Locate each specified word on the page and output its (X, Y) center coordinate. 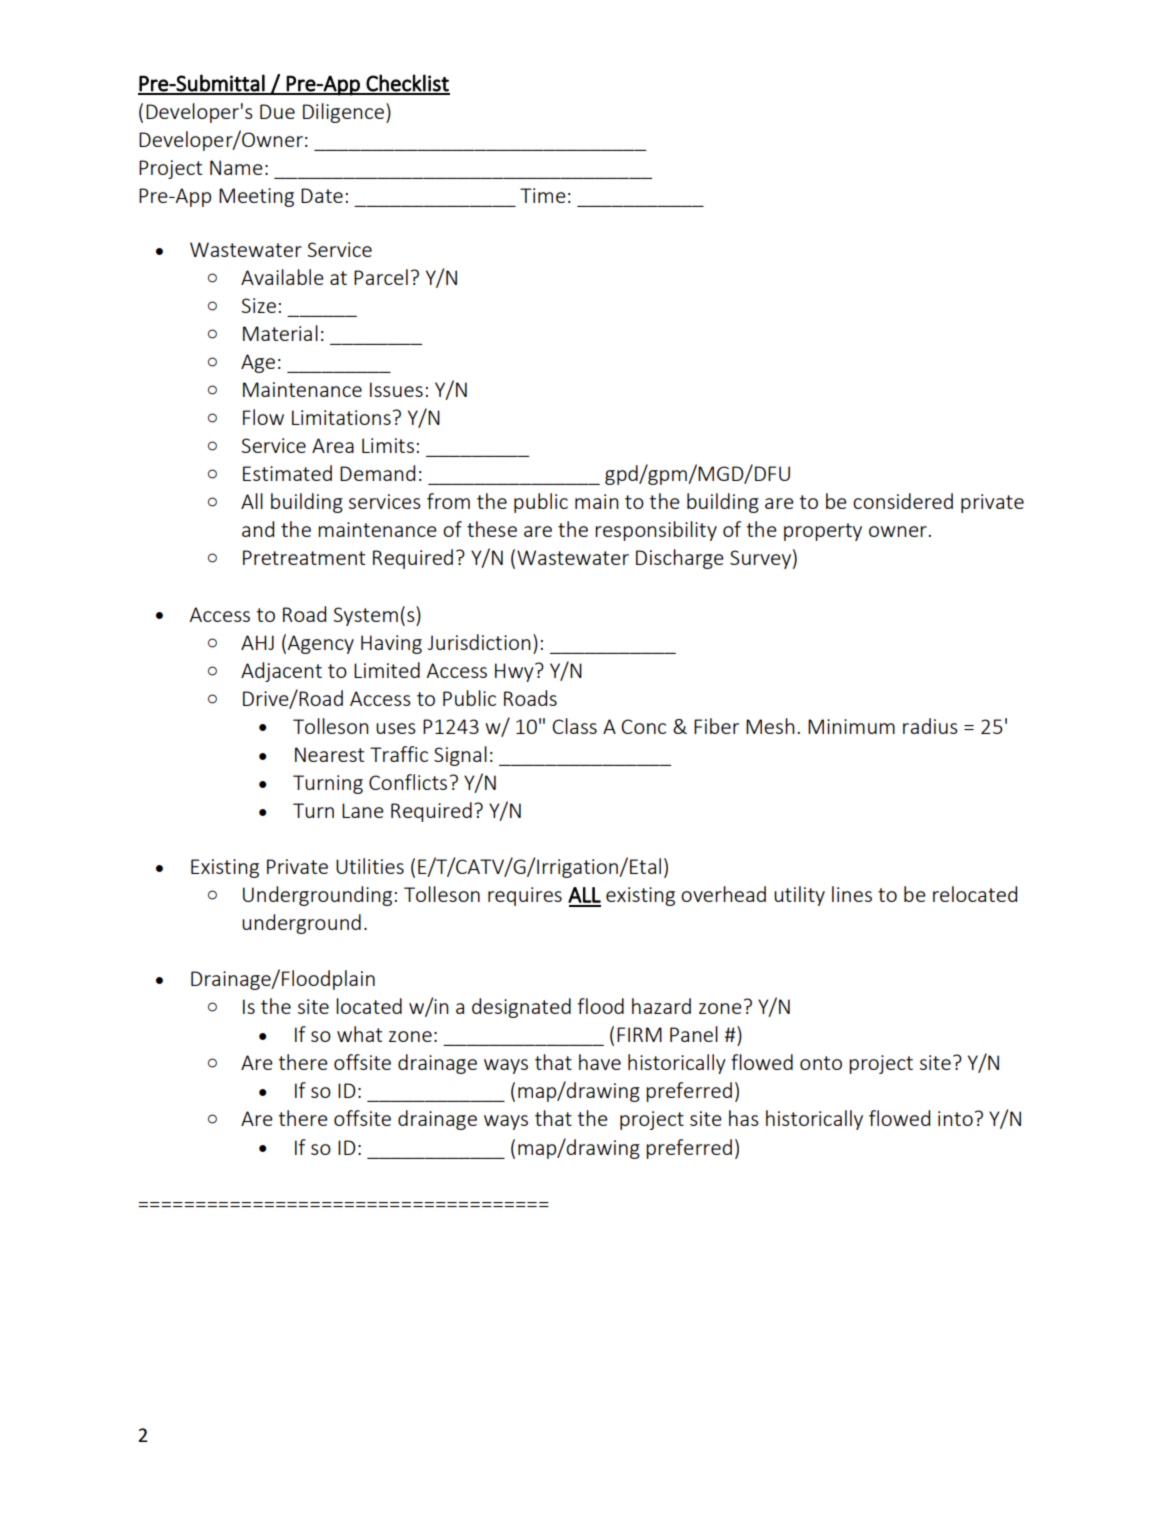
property (823, 532)
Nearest (329, 754)
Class (574, 726)
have (600, 1062)
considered (903, 501)
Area (333, 445)
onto (821, 1063)
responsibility (656, 531)
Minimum (851, 726)
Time (543, 195)
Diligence (345, 113)
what (359, 1034)
